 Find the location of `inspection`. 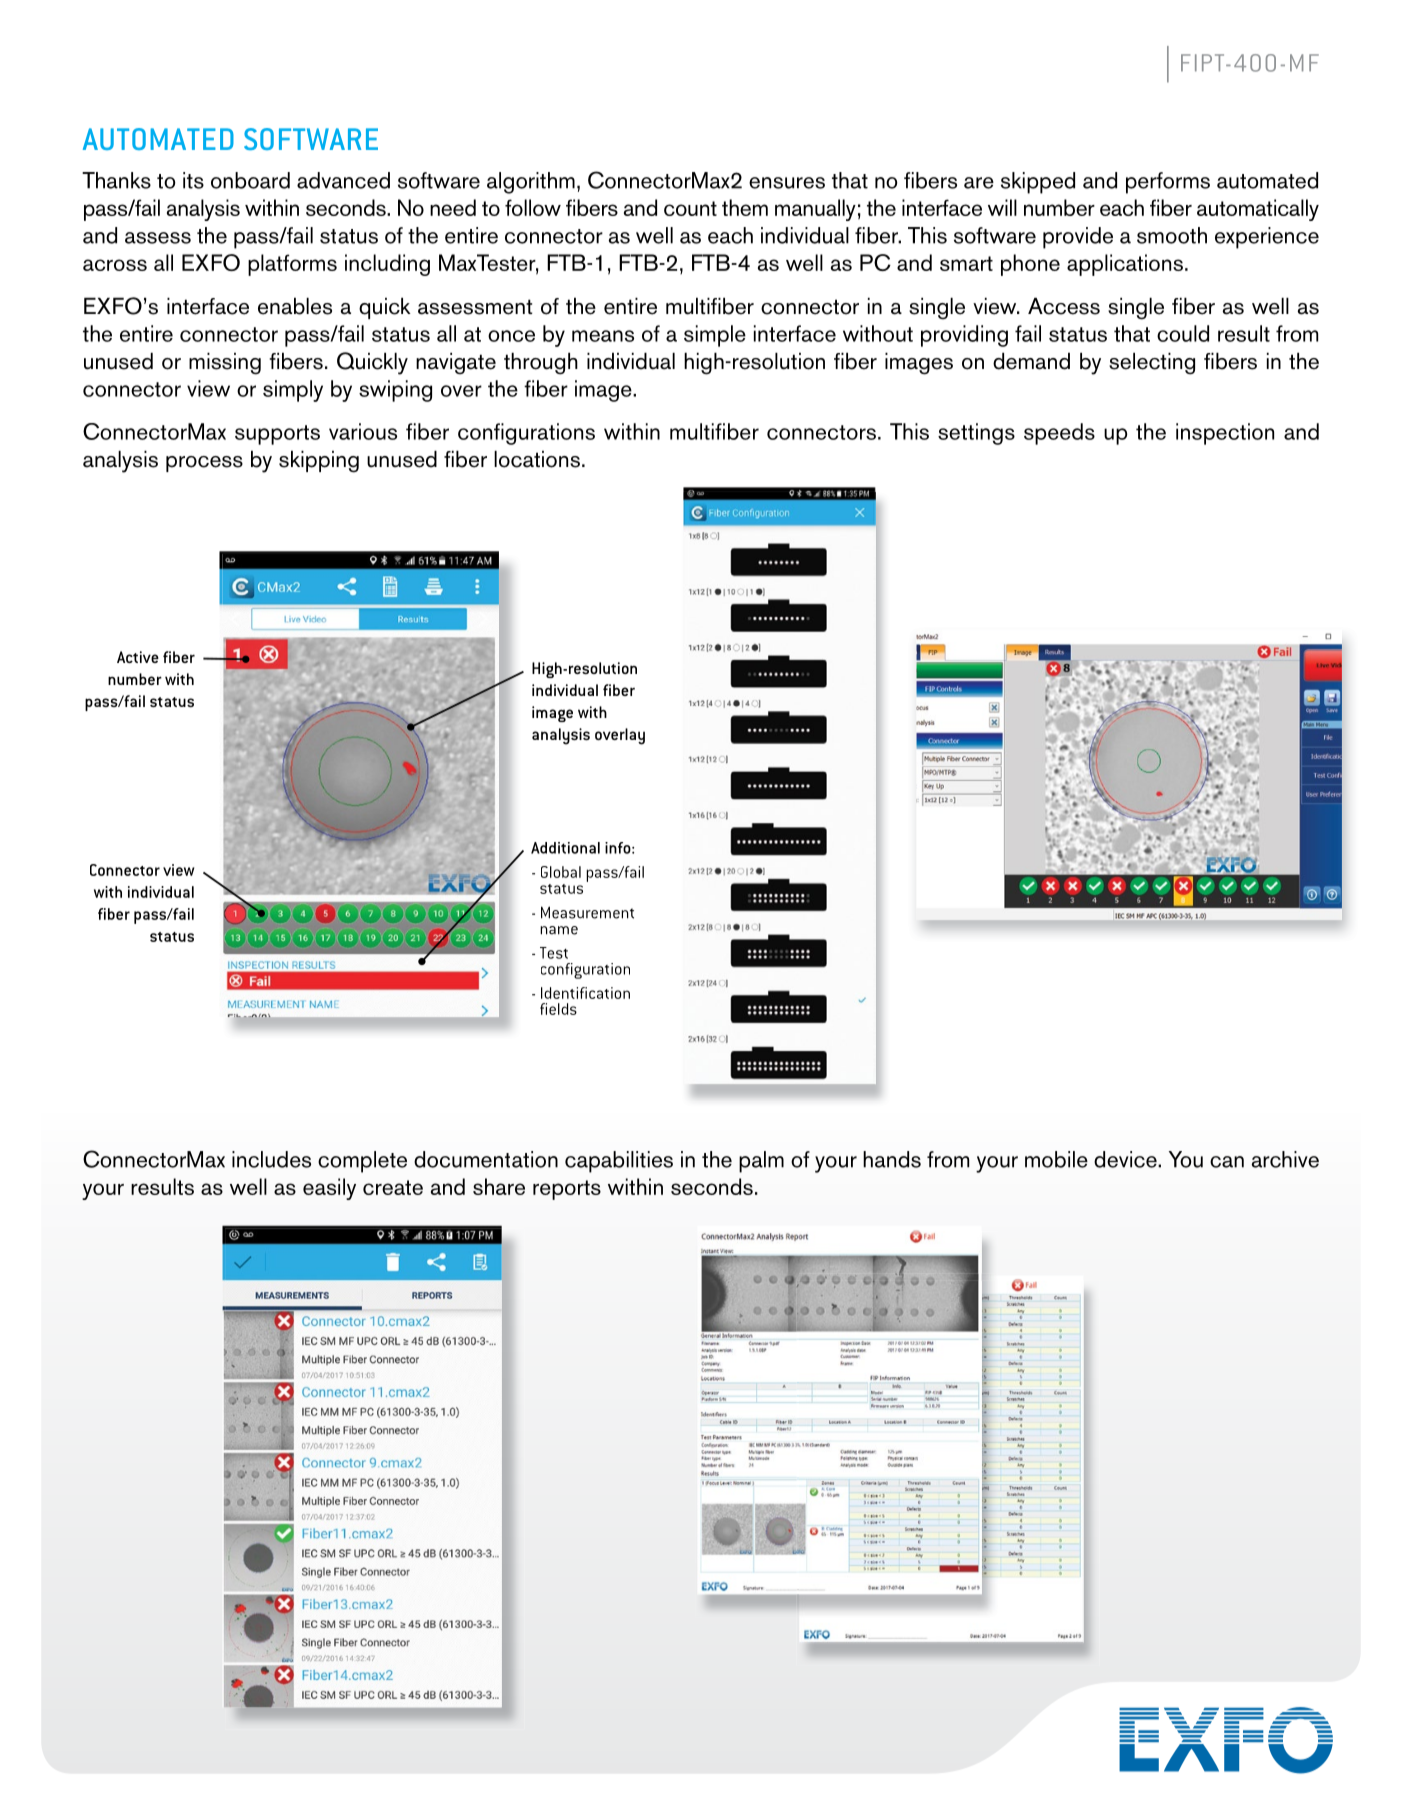

inspection is located at coordinates (1225, 434).
